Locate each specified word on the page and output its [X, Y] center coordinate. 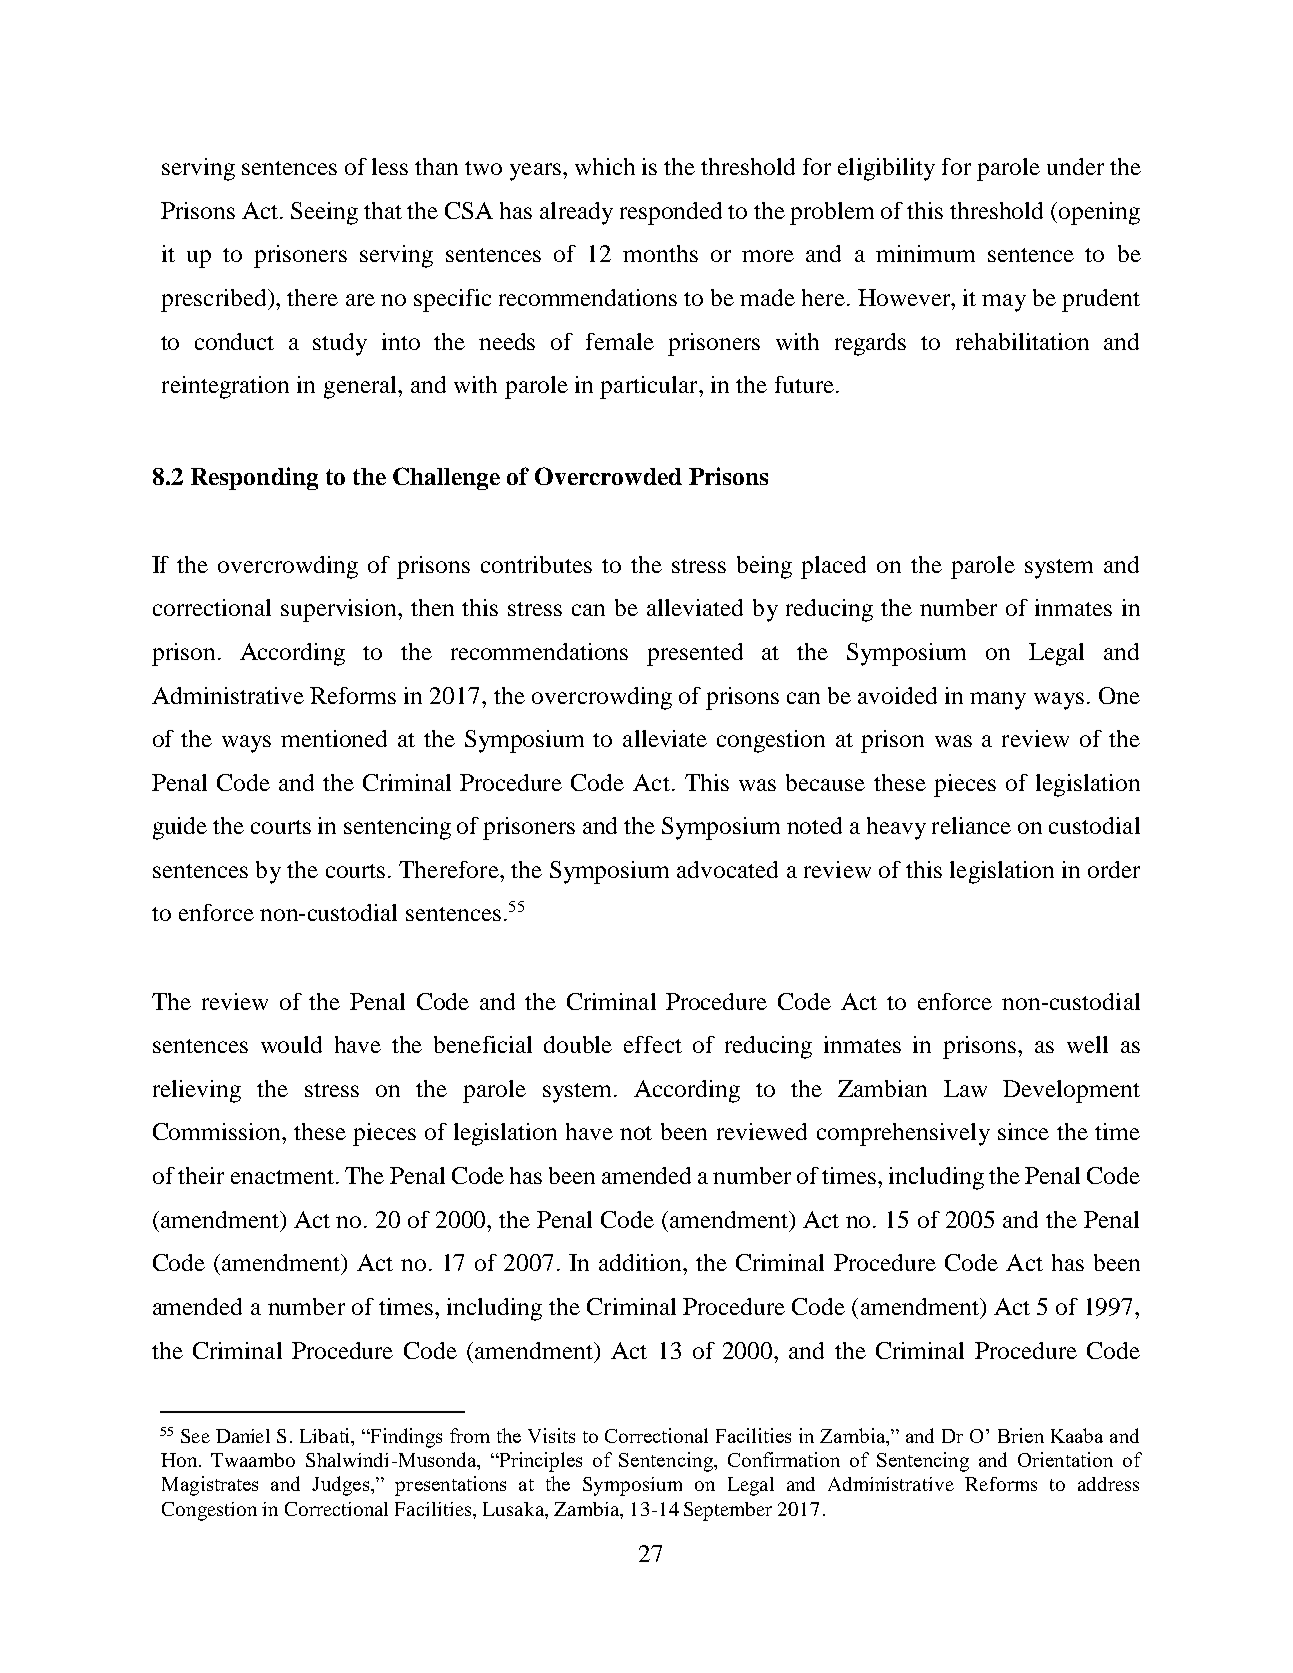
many [998, 701]
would [291, 1044]
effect [653, 1044]
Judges [342, 1486]
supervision [340, 610]
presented [695, 654]
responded [671, 213]
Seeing [324, 213]
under [1075, 166]
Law [965, 1088]
